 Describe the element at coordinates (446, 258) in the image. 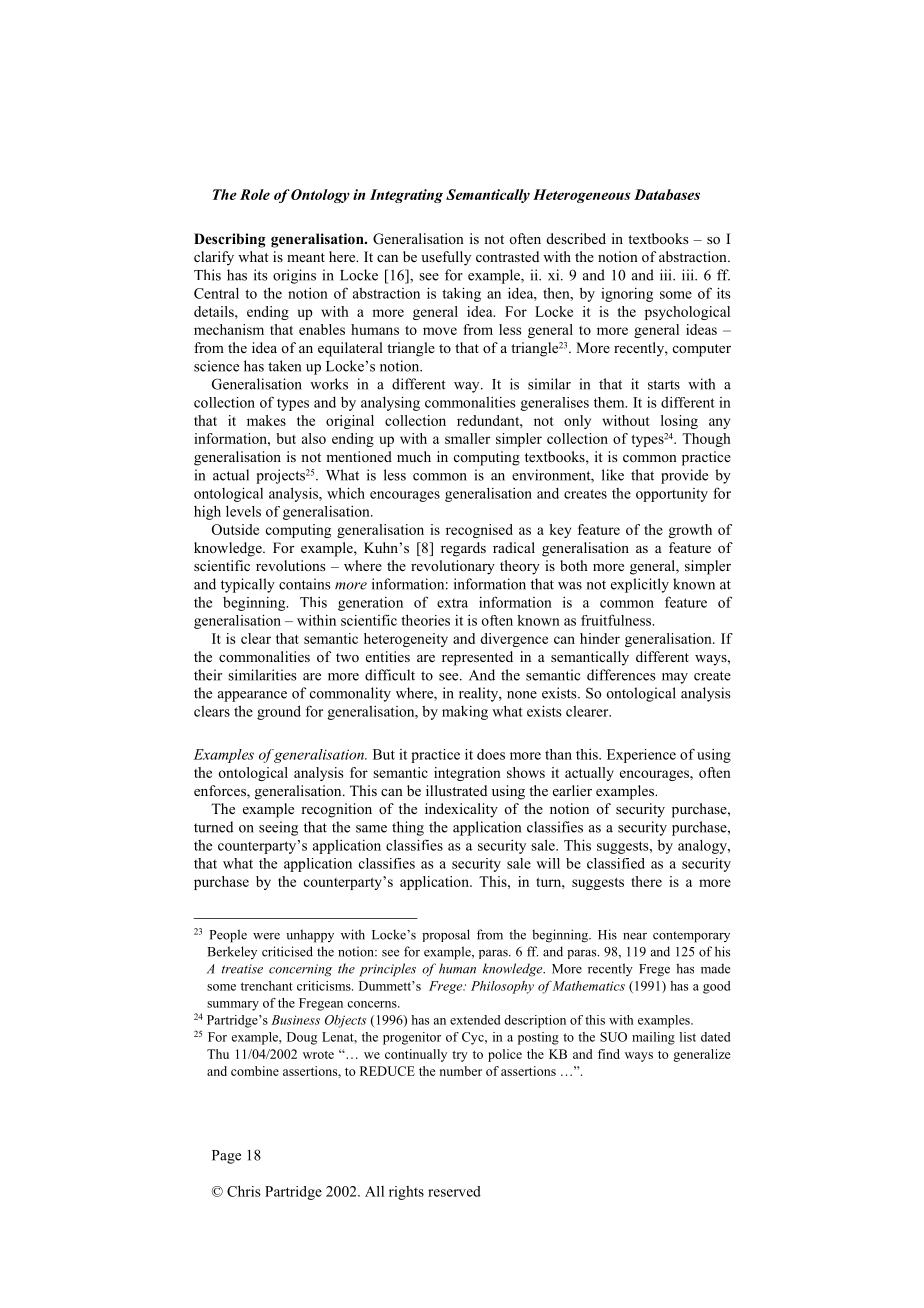

I see `usefully` at that location.
